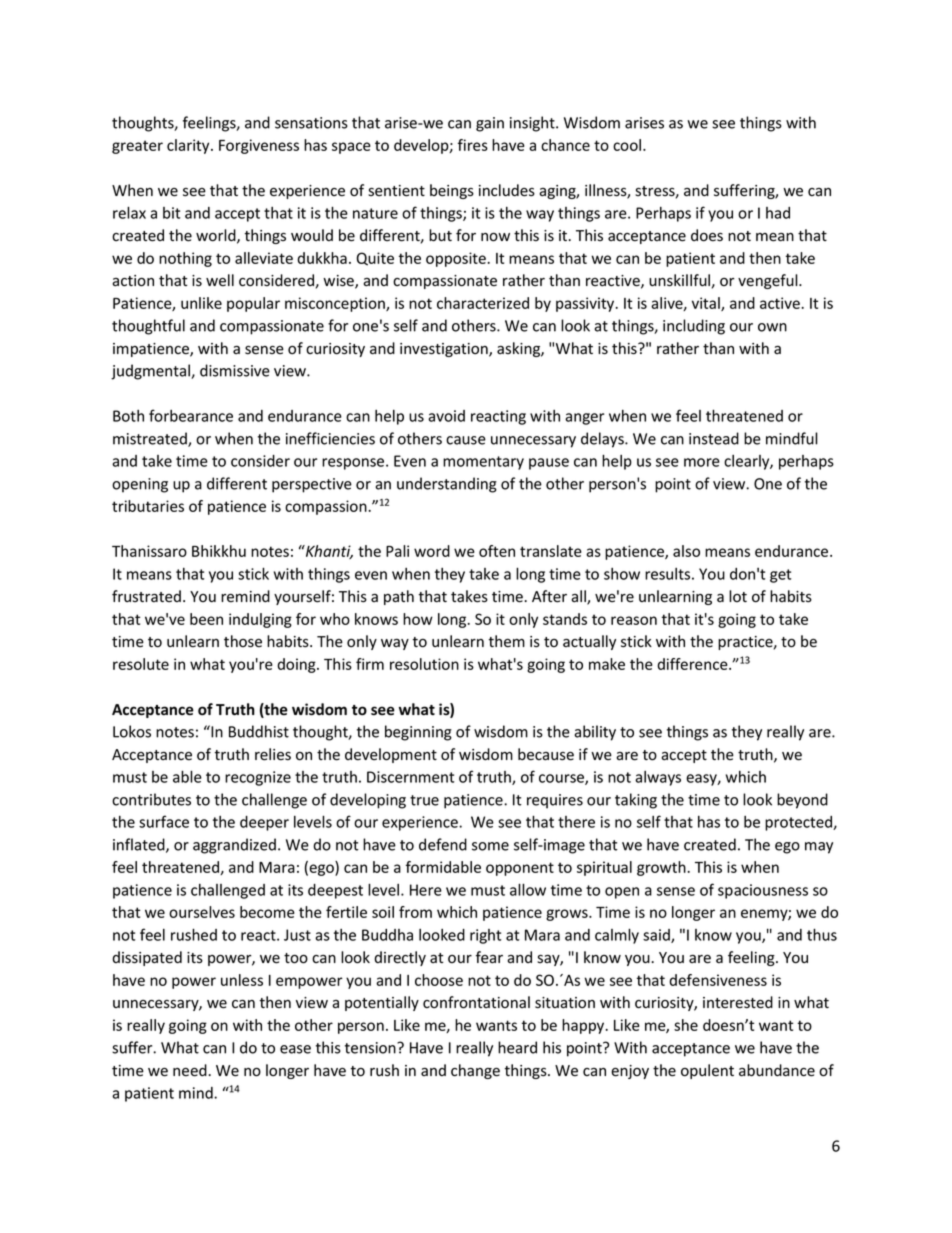  Describe the element at coordinates (475, 1071) in the document. I see `change` at that location.
